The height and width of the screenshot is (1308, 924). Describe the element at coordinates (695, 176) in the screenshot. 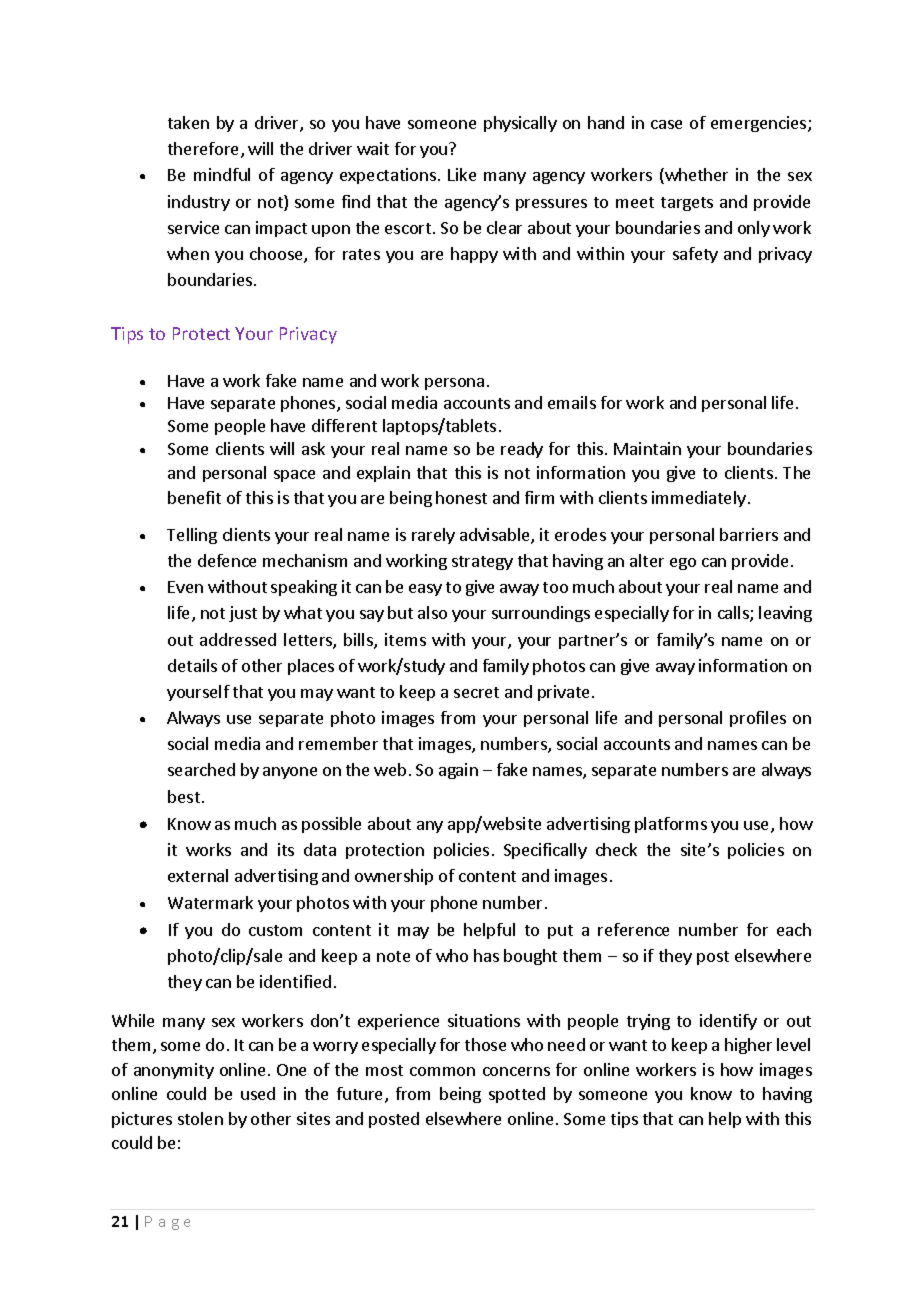

I see `whether` at that location.
